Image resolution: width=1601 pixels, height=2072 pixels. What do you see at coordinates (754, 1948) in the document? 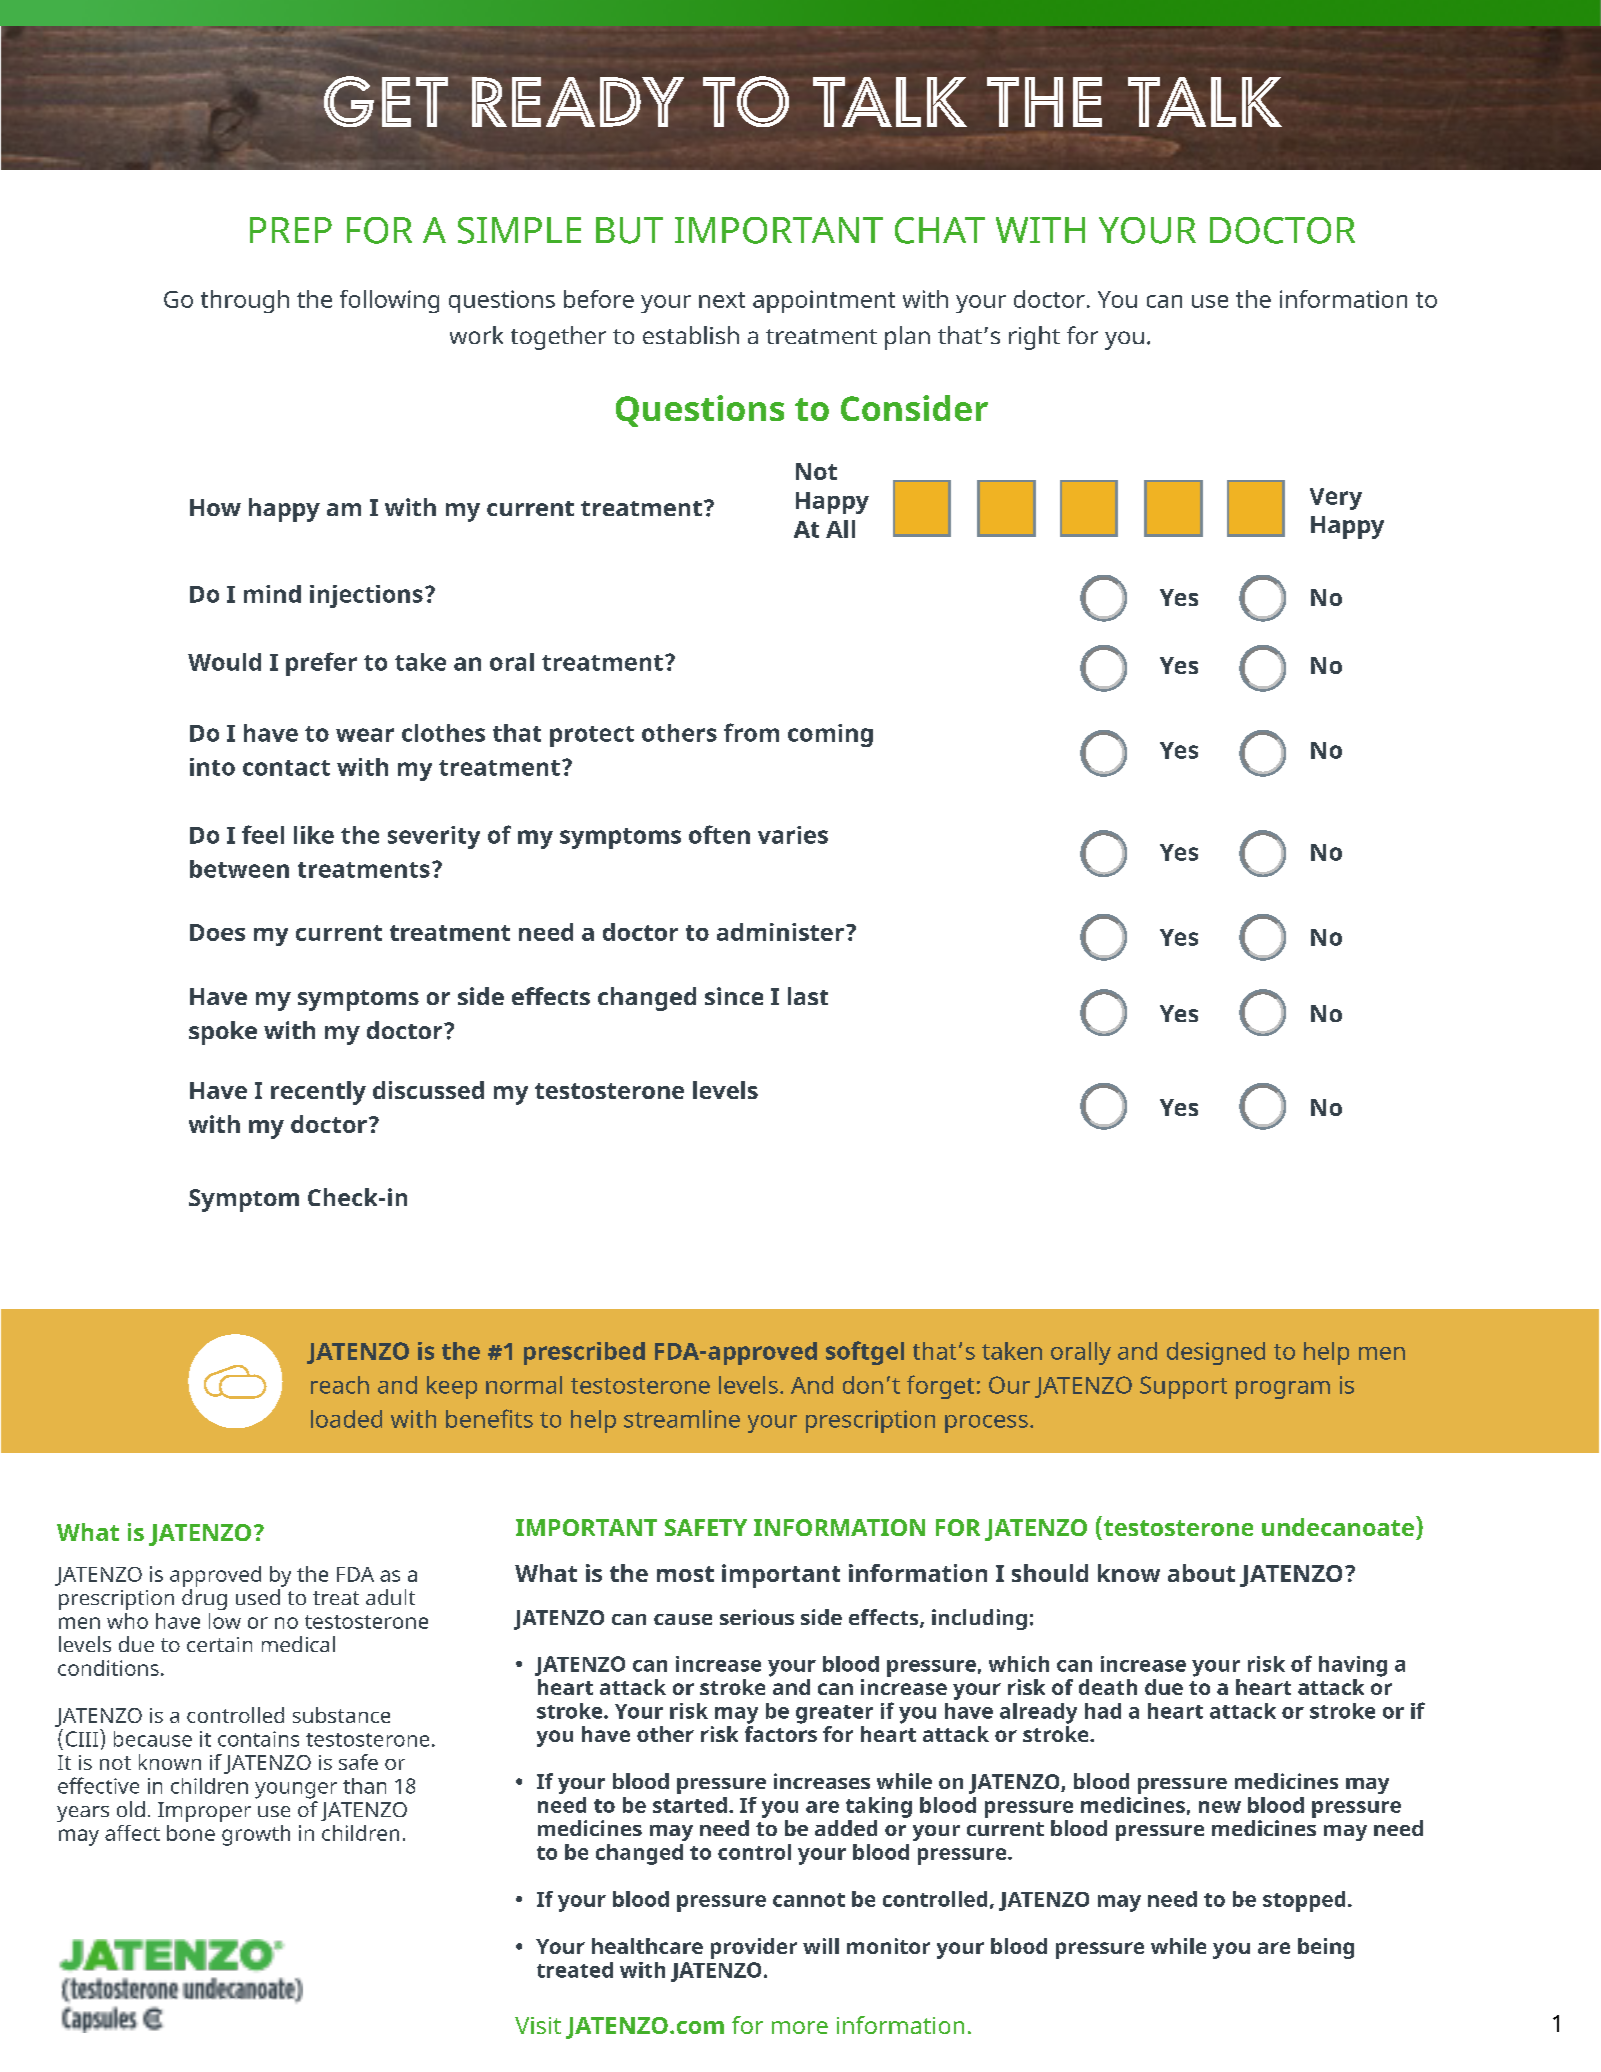
I see `provider` at bounding box center [754, 1948].
